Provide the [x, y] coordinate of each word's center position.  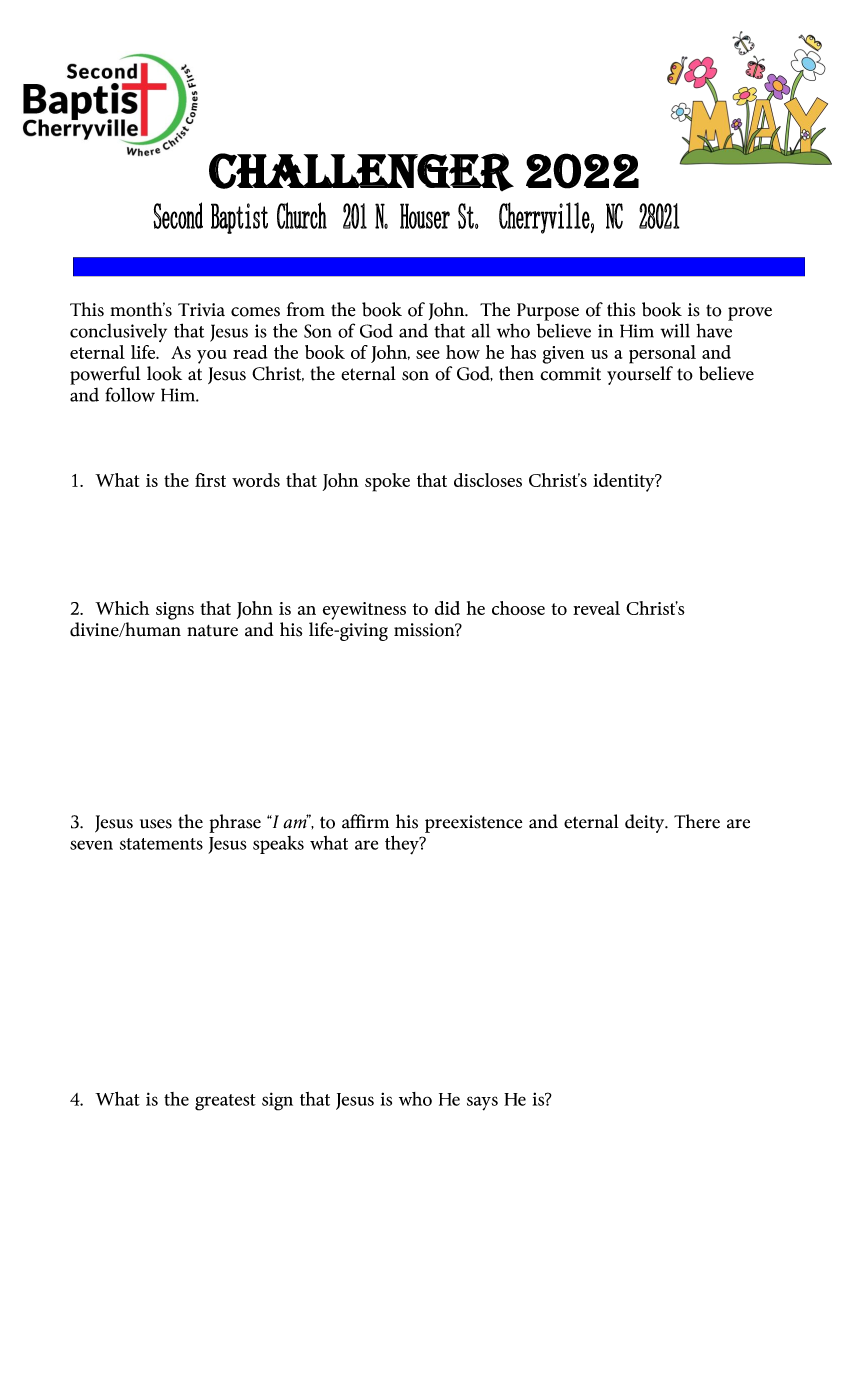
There [697, 821]
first [210, 480]
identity [625, 482]
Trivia [201, 310]
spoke [387, 482]
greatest [225, 1102]
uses [156, 824]
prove [750, 314]
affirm [365, 821]
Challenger [361, 172]
